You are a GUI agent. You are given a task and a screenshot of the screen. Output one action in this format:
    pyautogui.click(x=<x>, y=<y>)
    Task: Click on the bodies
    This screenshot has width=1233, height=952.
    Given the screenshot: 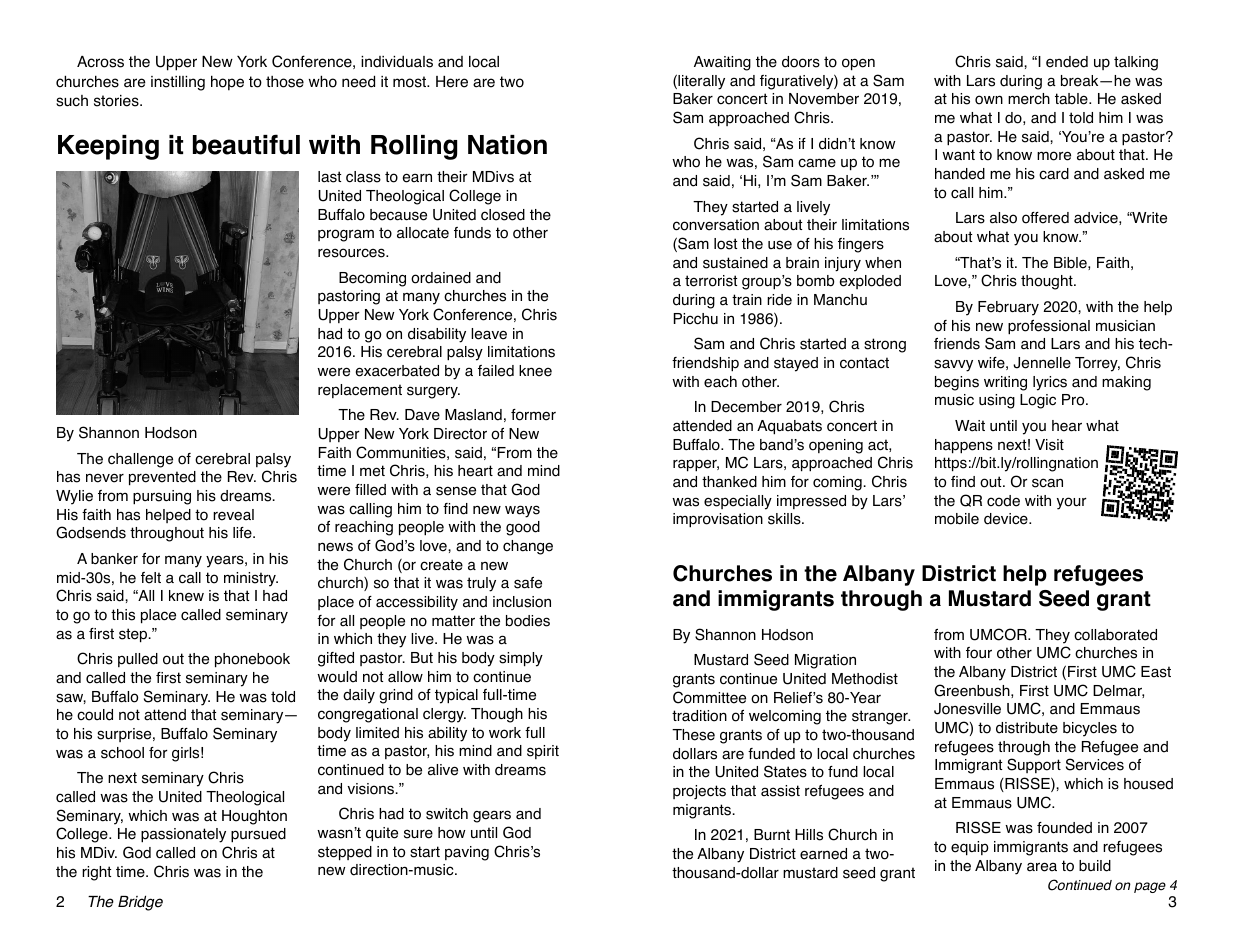 What is the action you would take?
    pyautogui.click(x=528, y=621)
